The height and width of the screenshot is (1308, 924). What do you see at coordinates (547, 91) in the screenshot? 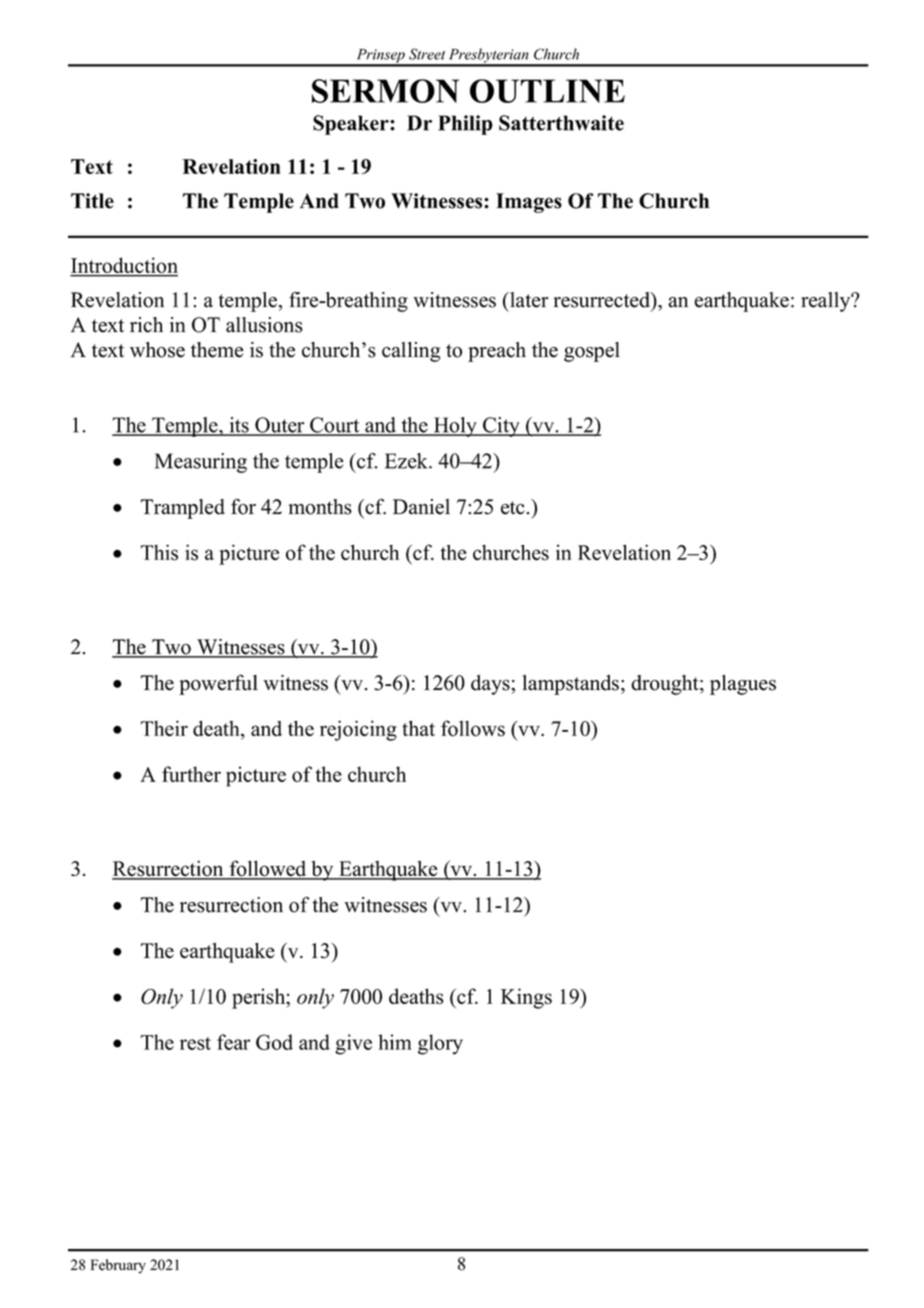
I see `OUTLINE` at bounding box center [547, 91].
